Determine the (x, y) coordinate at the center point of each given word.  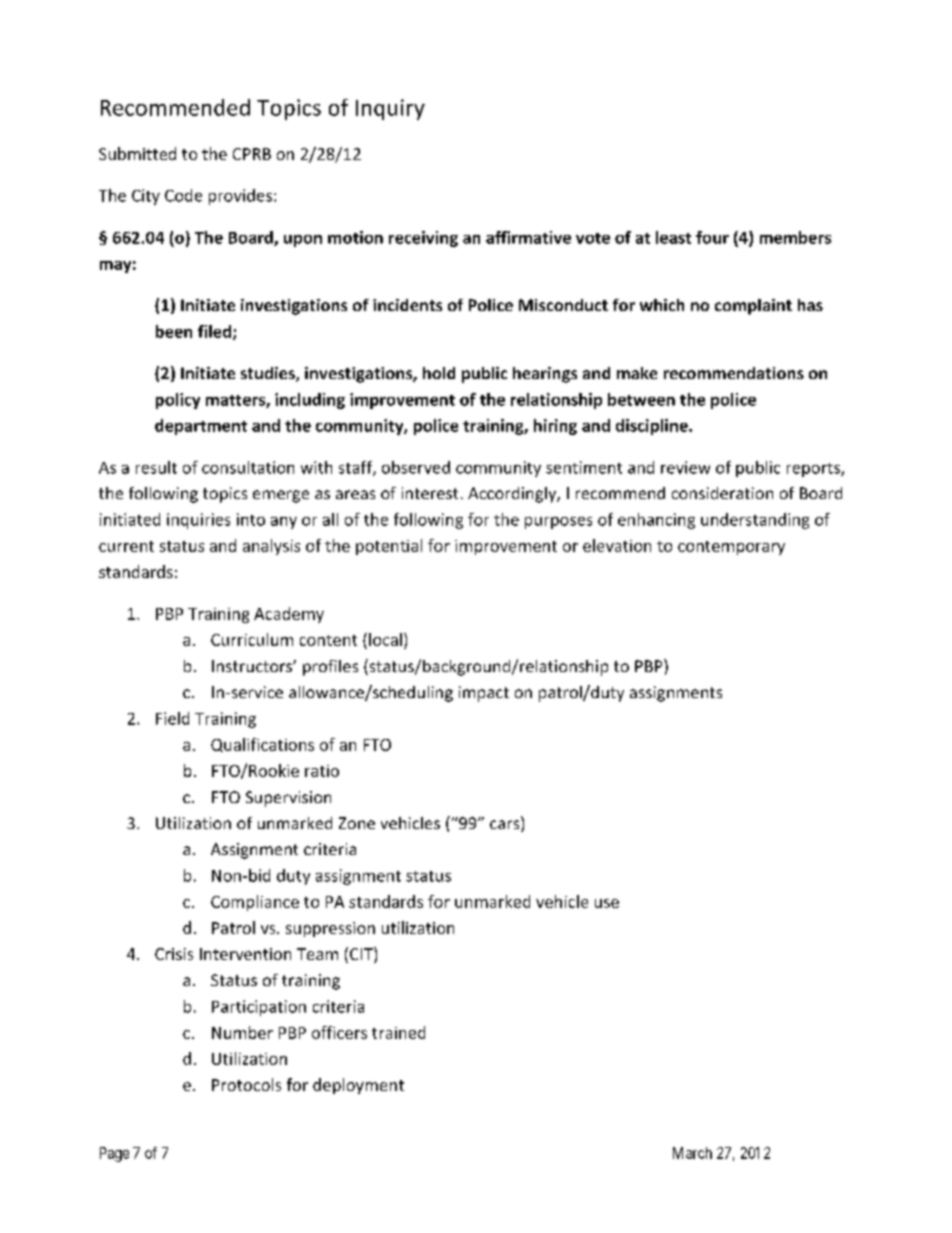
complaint (753, 307)
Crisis (174, 954)
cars (506, 826)
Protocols (246, 1084)
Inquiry (390, 109)
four (712, 237)
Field (172, 718)
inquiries (198, 521)
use (607, 903)
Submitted (137, 153)
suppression (330, 929)
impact (484, 694)
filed (214, 331)
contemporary (731, 548)
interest (430, 493)
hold (439, 373)
